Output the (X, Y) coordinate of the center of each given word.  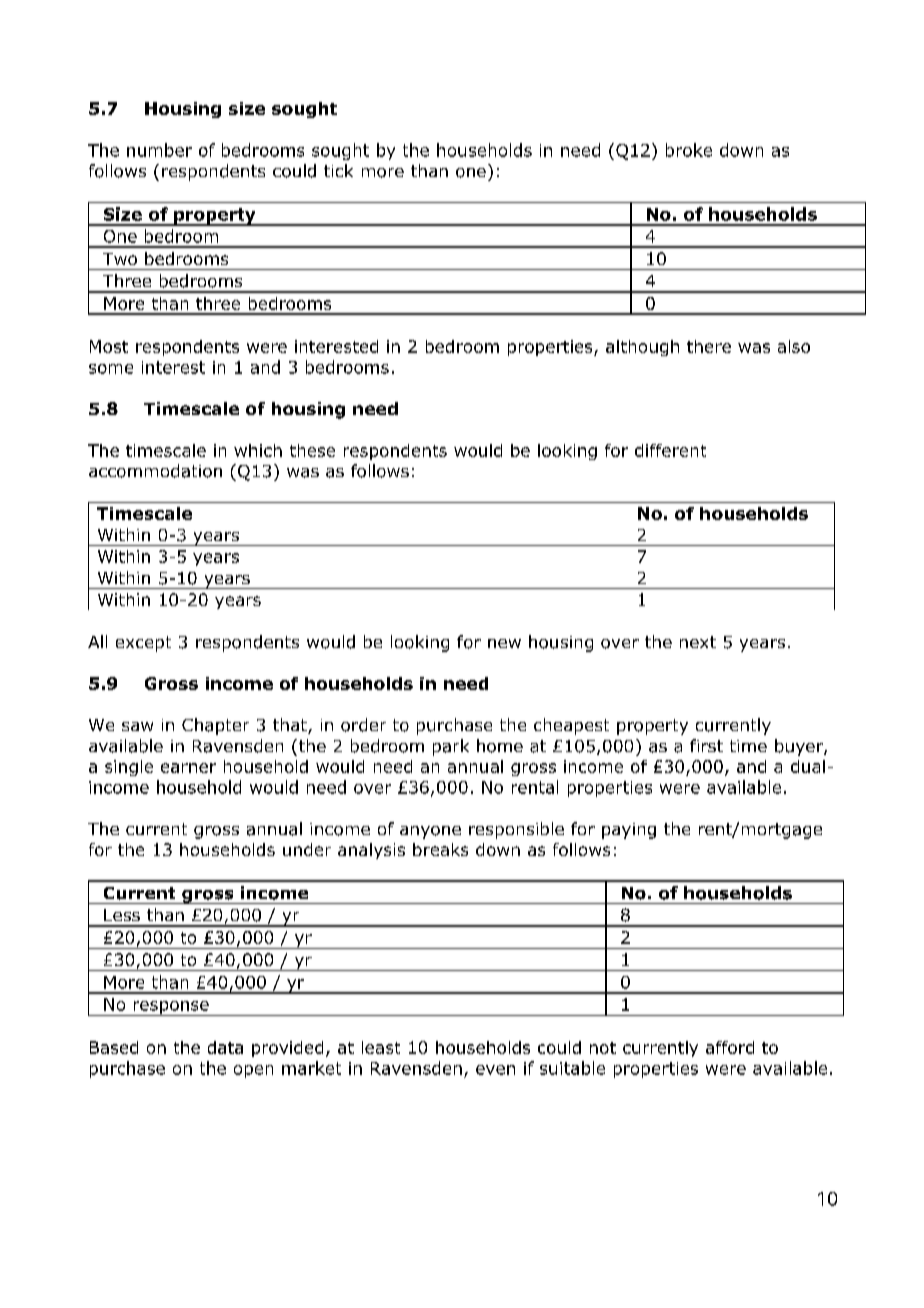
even (495, 1070)
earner (188, 768)
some (111, 369)
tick (338, 170)
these (312, 450)
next (698, 642)
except (143, 644)
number (159, 150)
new (504, 643)
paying (629, 831)
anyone (430, 832)
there (709, 346)
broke (689, 150)
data (225, 1047)
